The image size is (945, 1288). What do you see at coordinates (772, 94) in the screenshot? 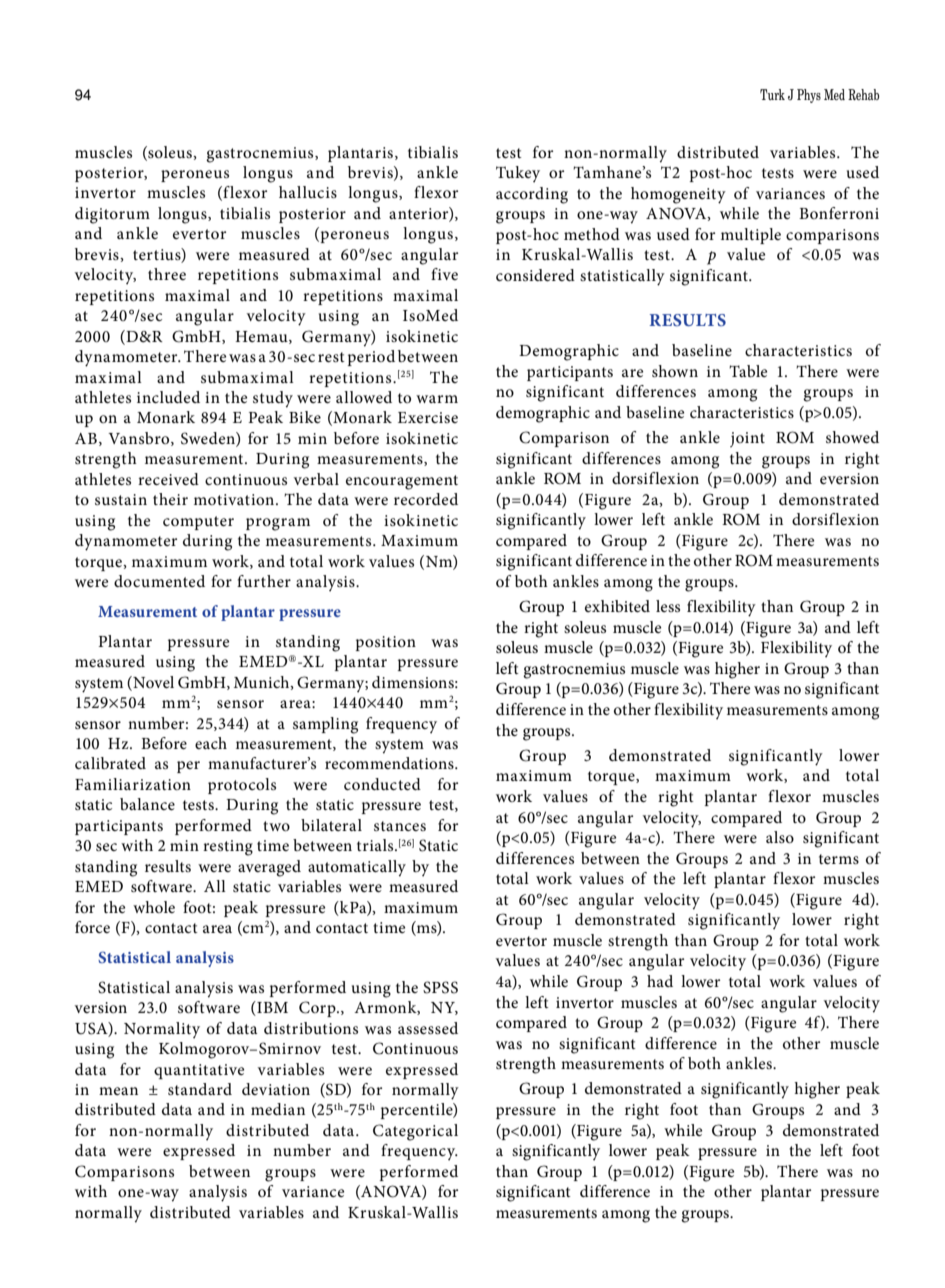
I see `Turk` at bounding box center [772, 94].
